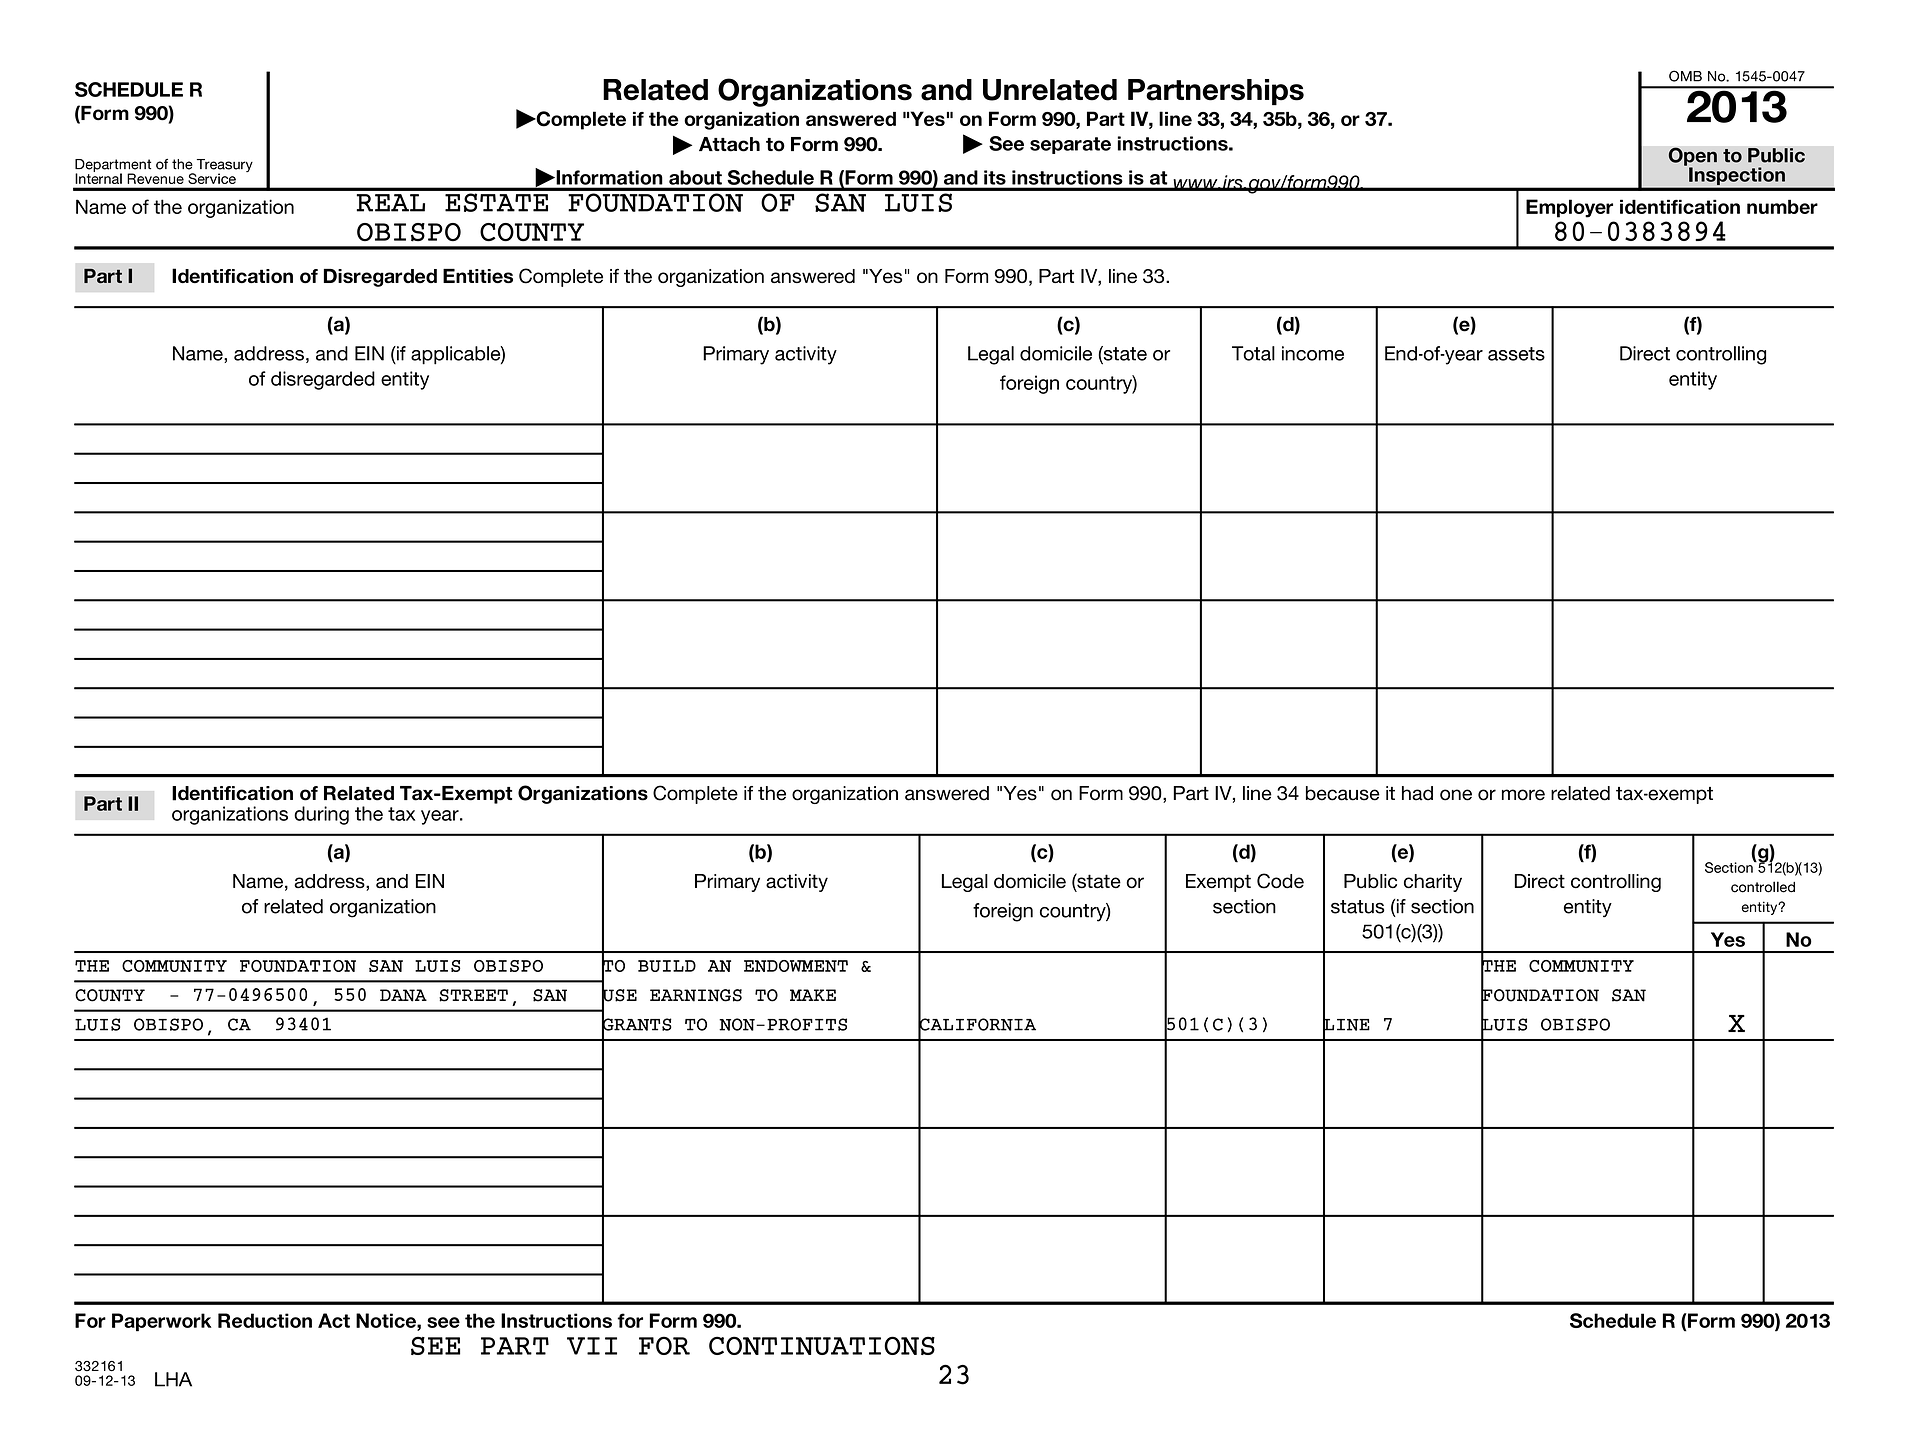 This screenshot has height=1451, width=1915. I want to click on OMB, so click(1685, 76).
